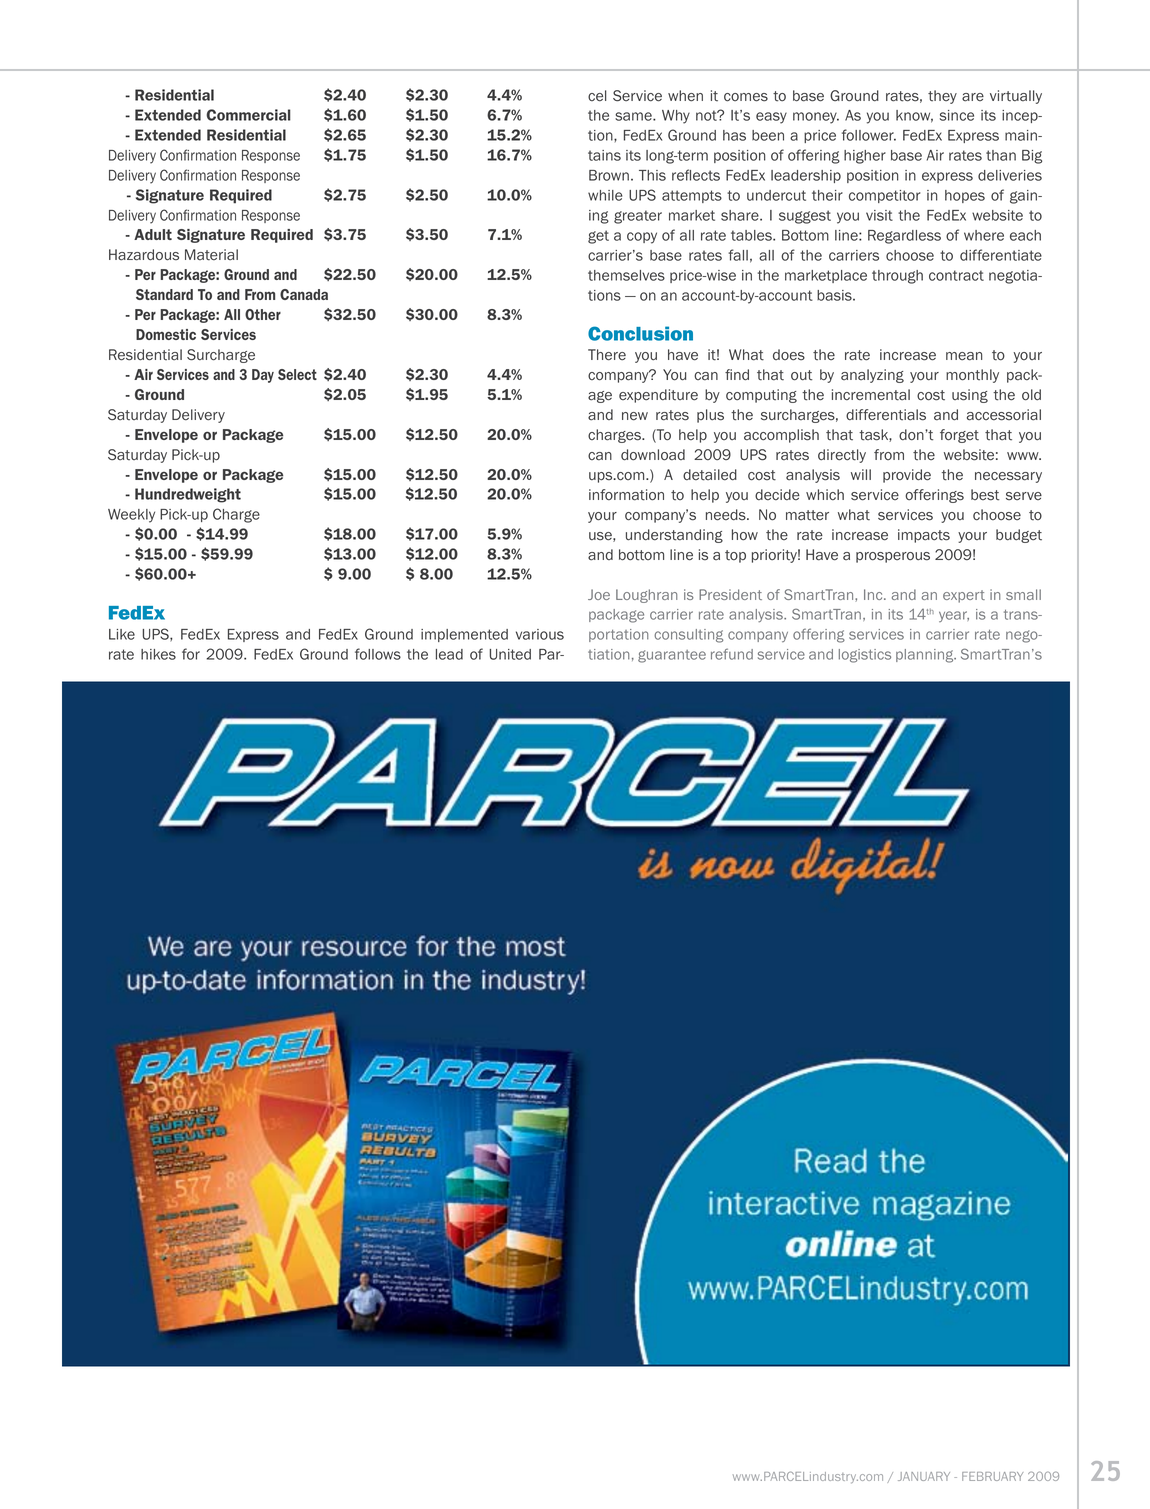 This screenshot has height=1509, width=1150. Describe the element at coordinates (378, 654) in the screenshot. I see `follows` at that location.
